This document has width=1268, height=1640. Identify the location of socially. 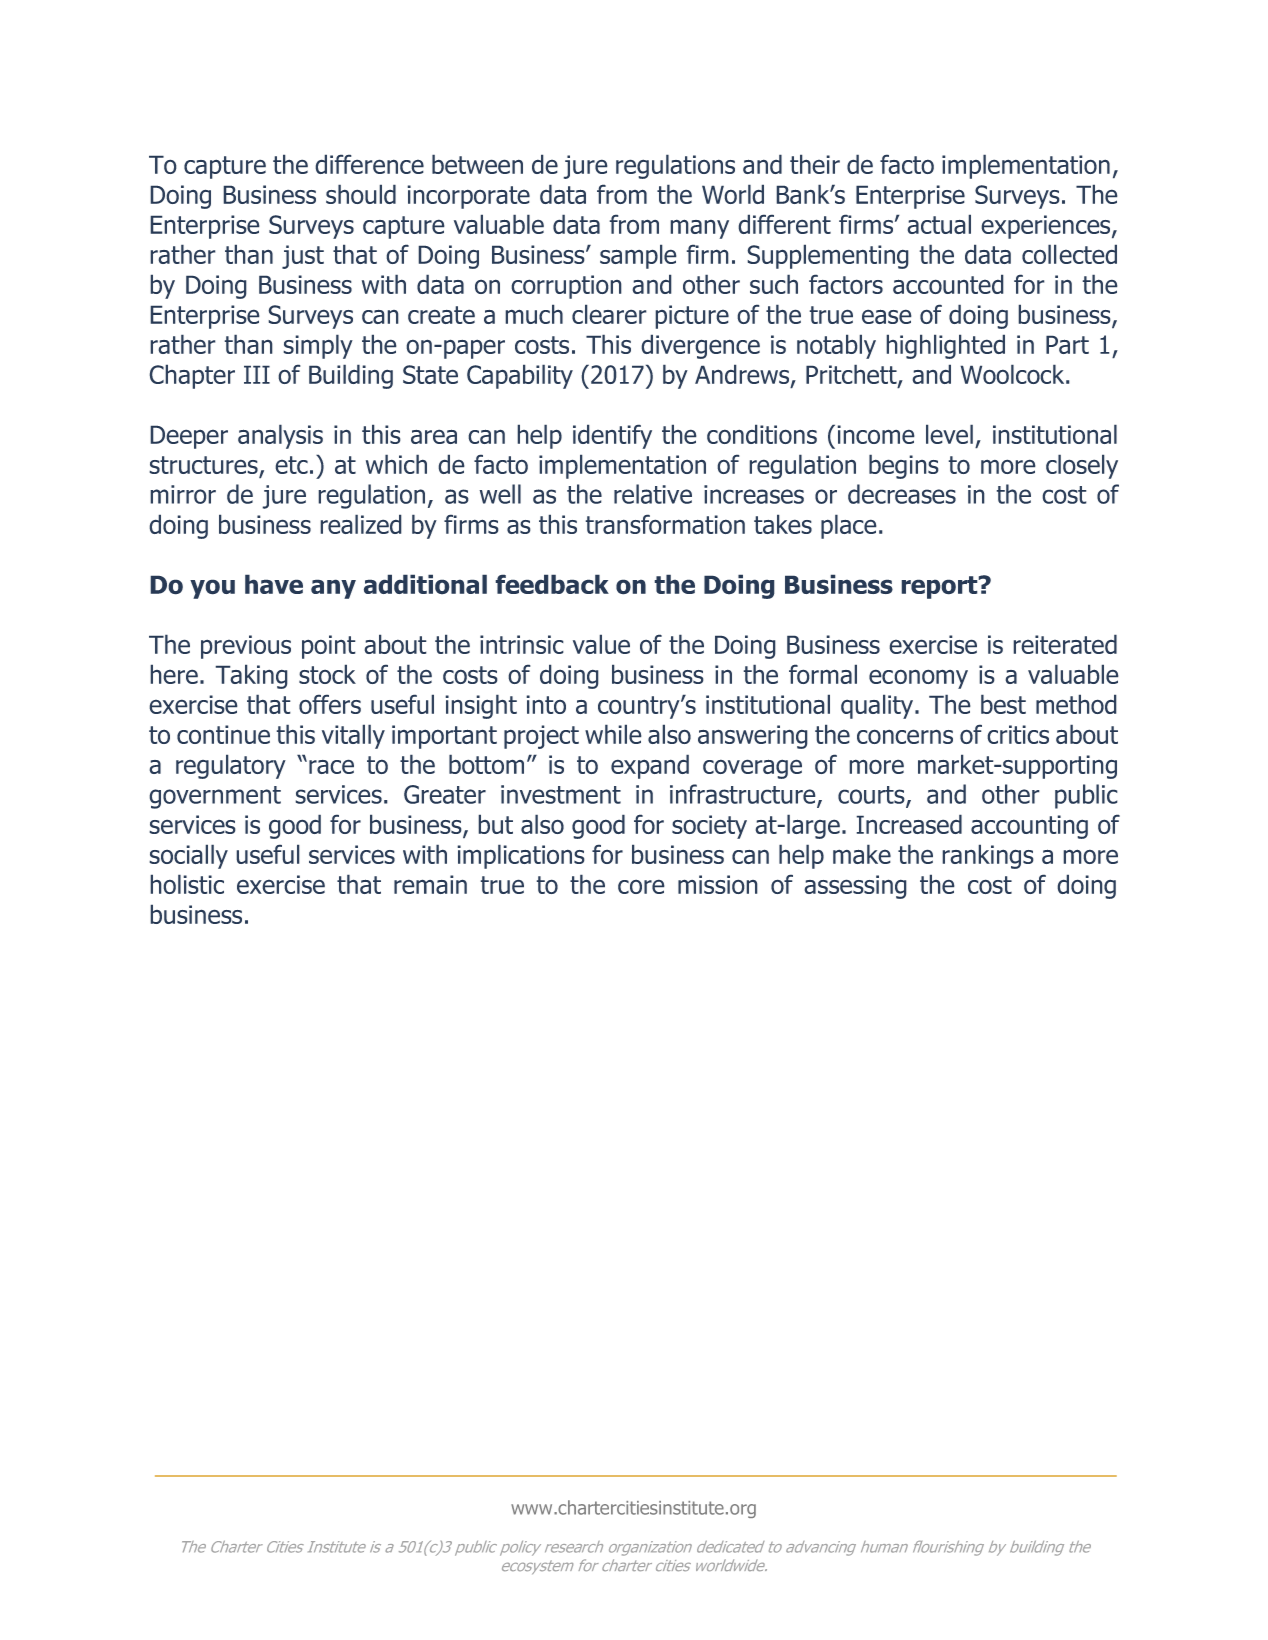
(188, 856).
